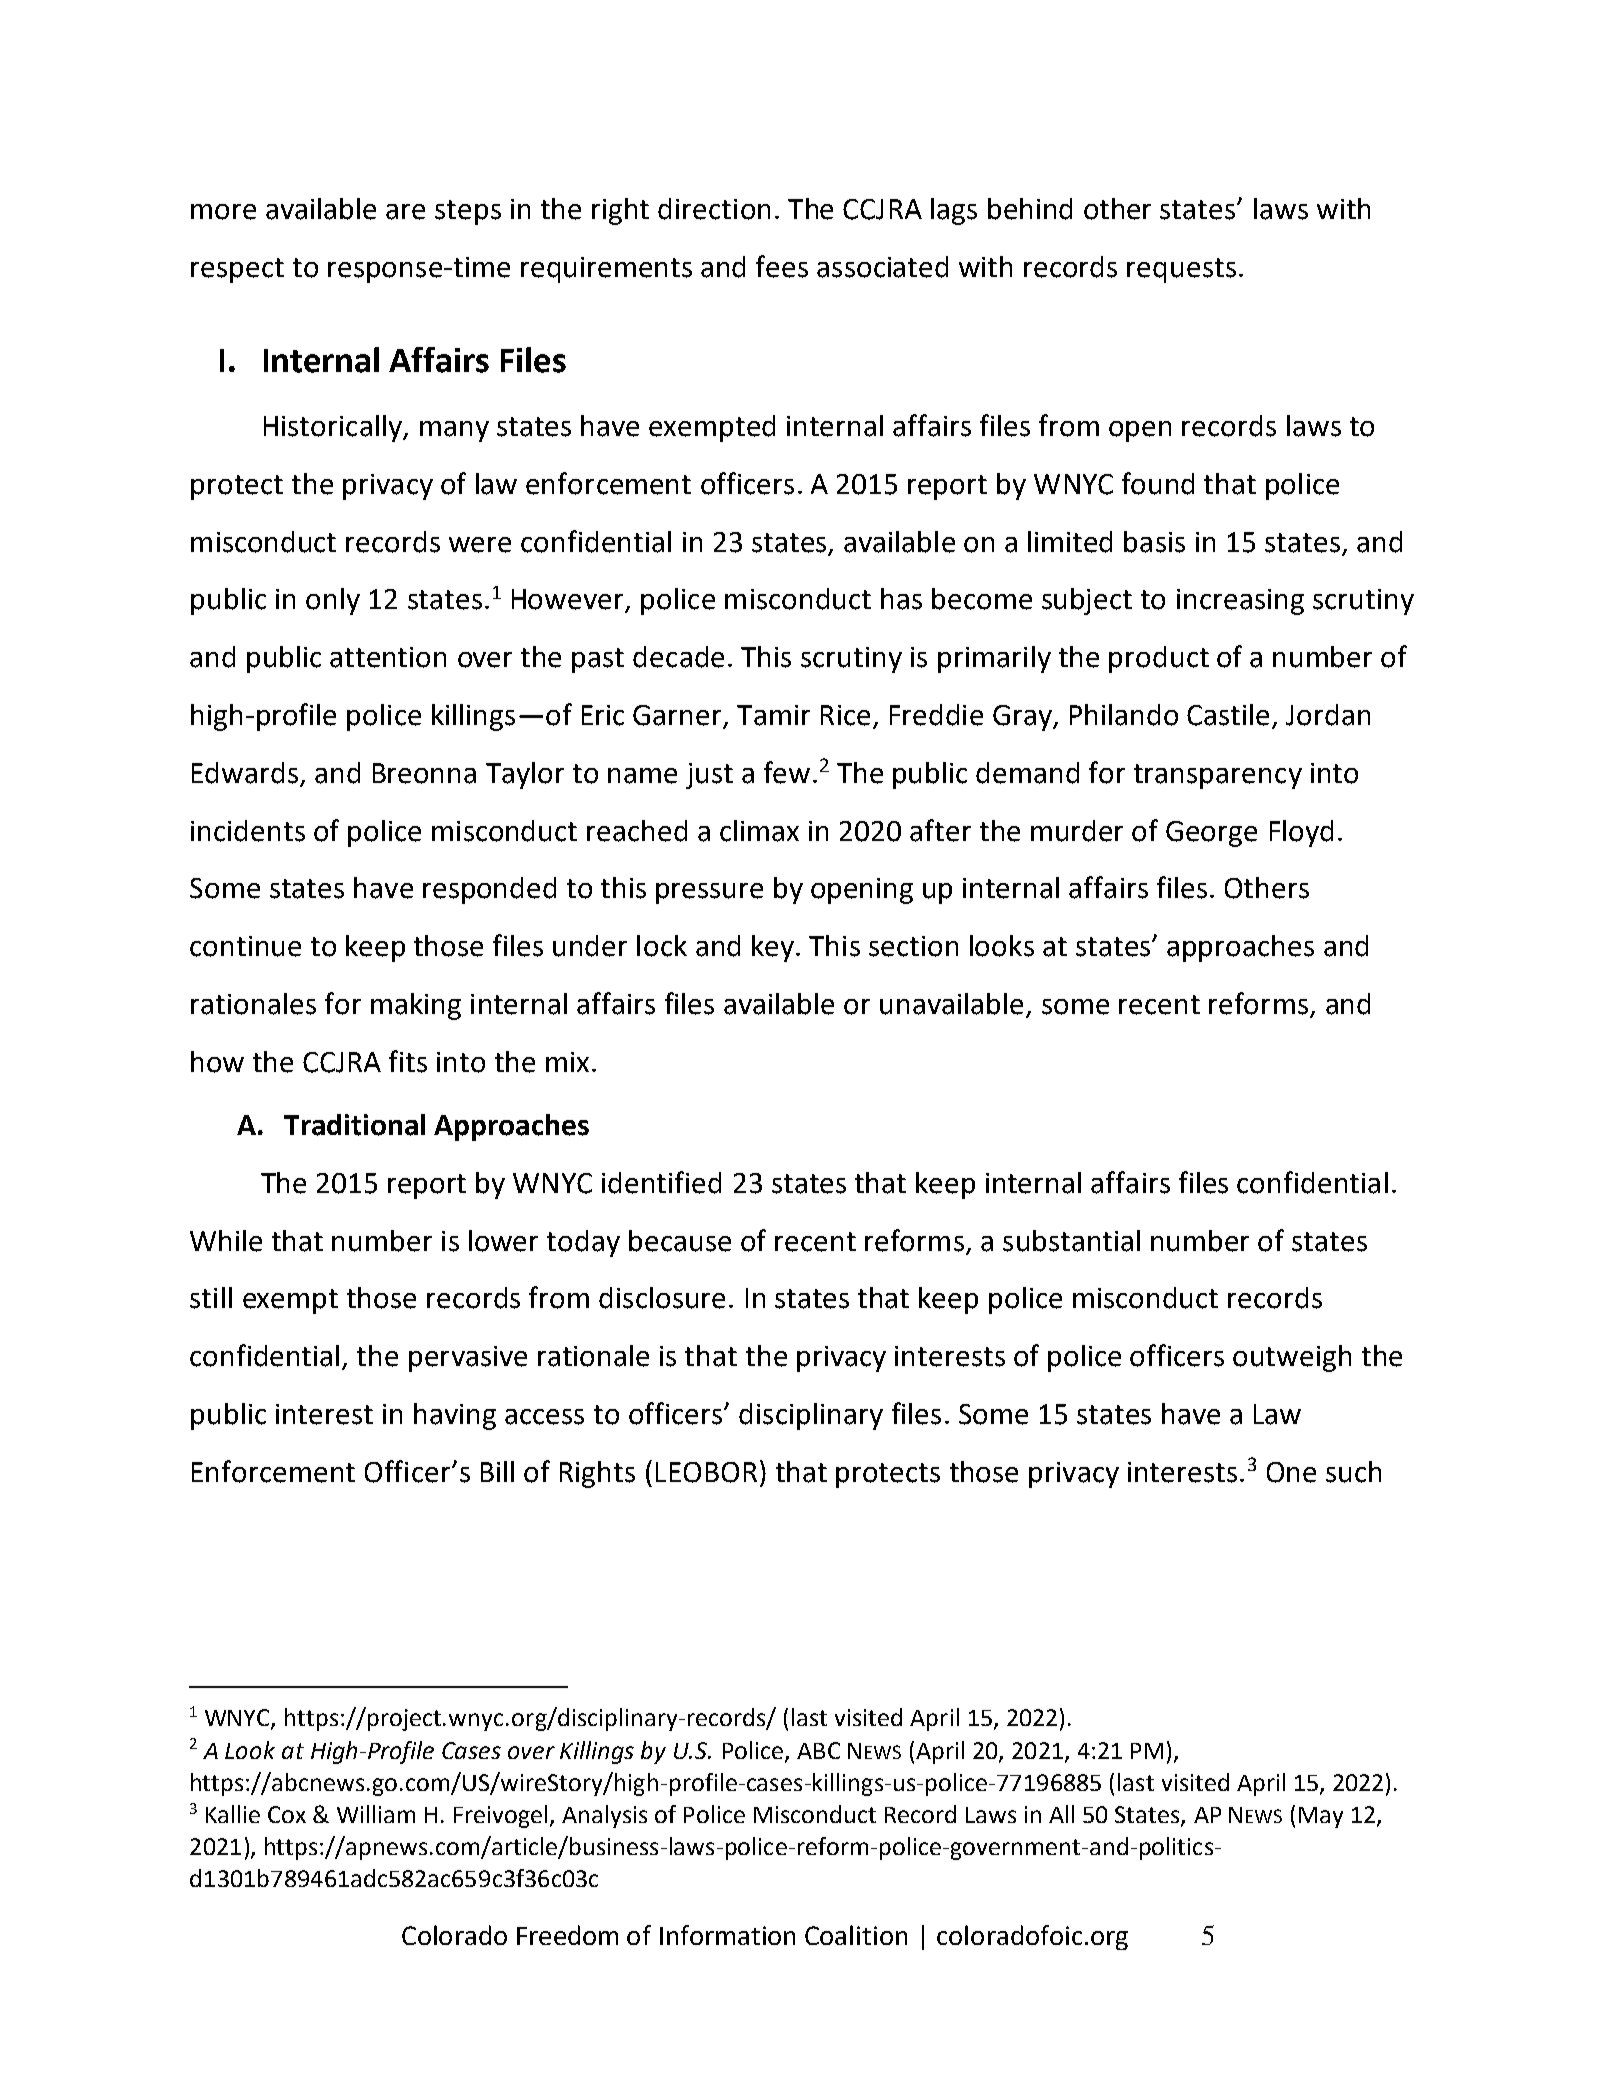  What do you see at coordinates (408, 1061) in the document?
I see `fits` at bounding box center [408, 1061].
